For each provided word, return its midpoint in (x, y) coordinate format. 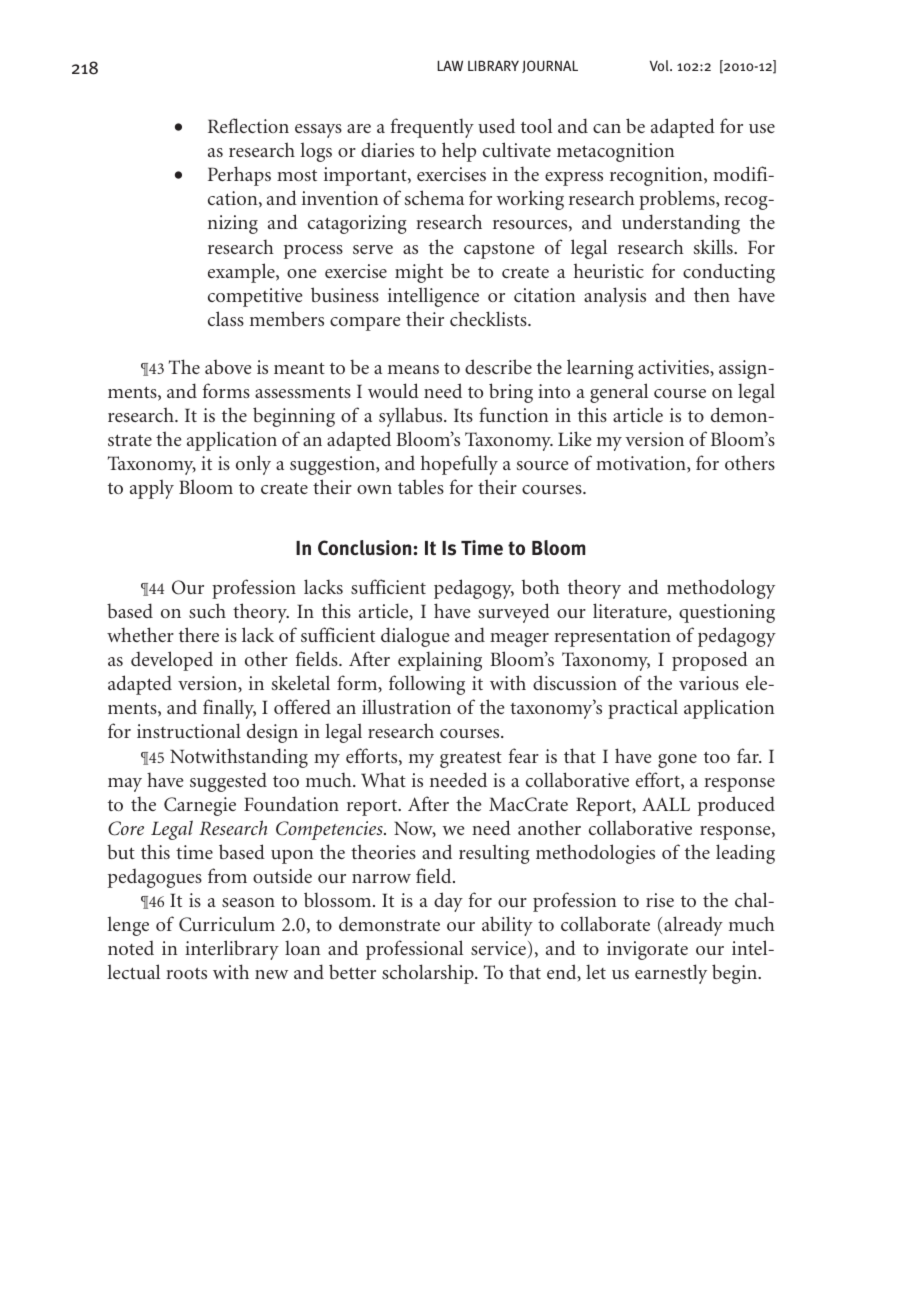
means (413, 369)
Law (450, 66)
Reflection (248, 125)
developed (172, 661)
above (228, 366)
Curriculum (227, 924)
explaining (440, 661)
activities (674, 368)
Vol (660, 65)
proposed (710, 661)
